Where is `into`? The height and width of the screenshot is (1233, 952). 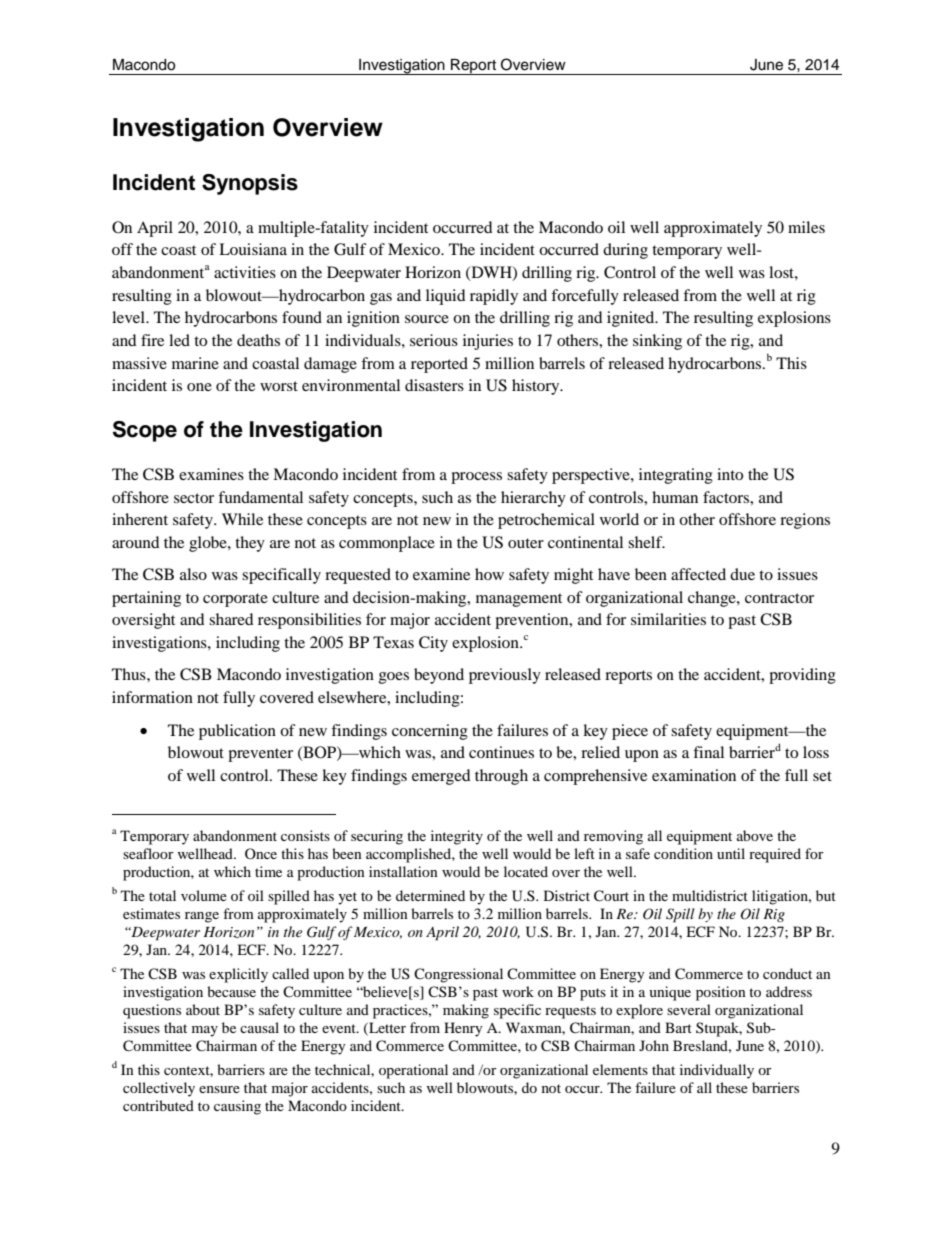 into is located at coordinates (730, 474).
